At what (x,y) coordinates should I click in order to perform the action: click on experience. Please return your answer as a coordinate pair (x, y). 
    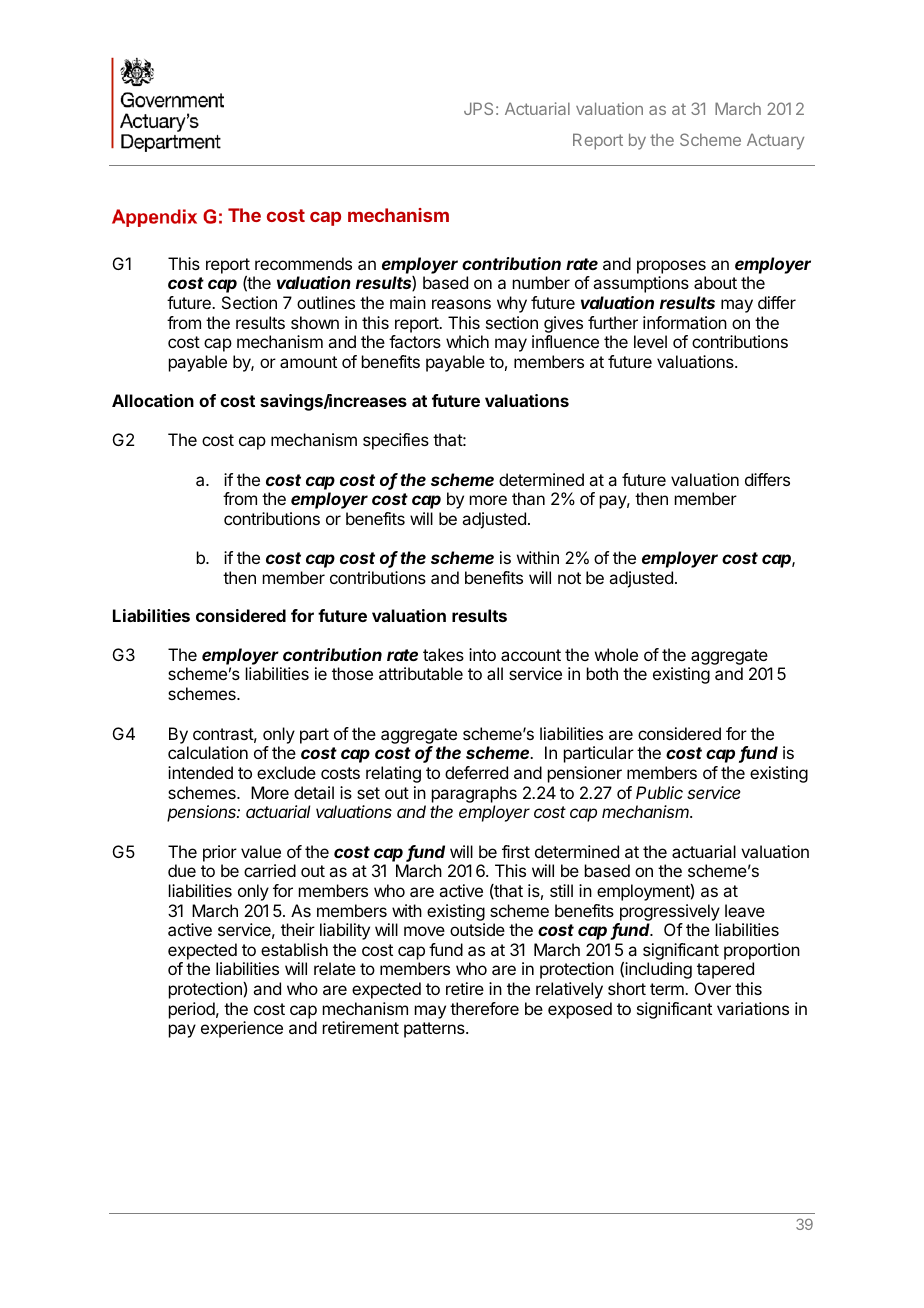
    Looking at the image, I should click on (242, 1029).
